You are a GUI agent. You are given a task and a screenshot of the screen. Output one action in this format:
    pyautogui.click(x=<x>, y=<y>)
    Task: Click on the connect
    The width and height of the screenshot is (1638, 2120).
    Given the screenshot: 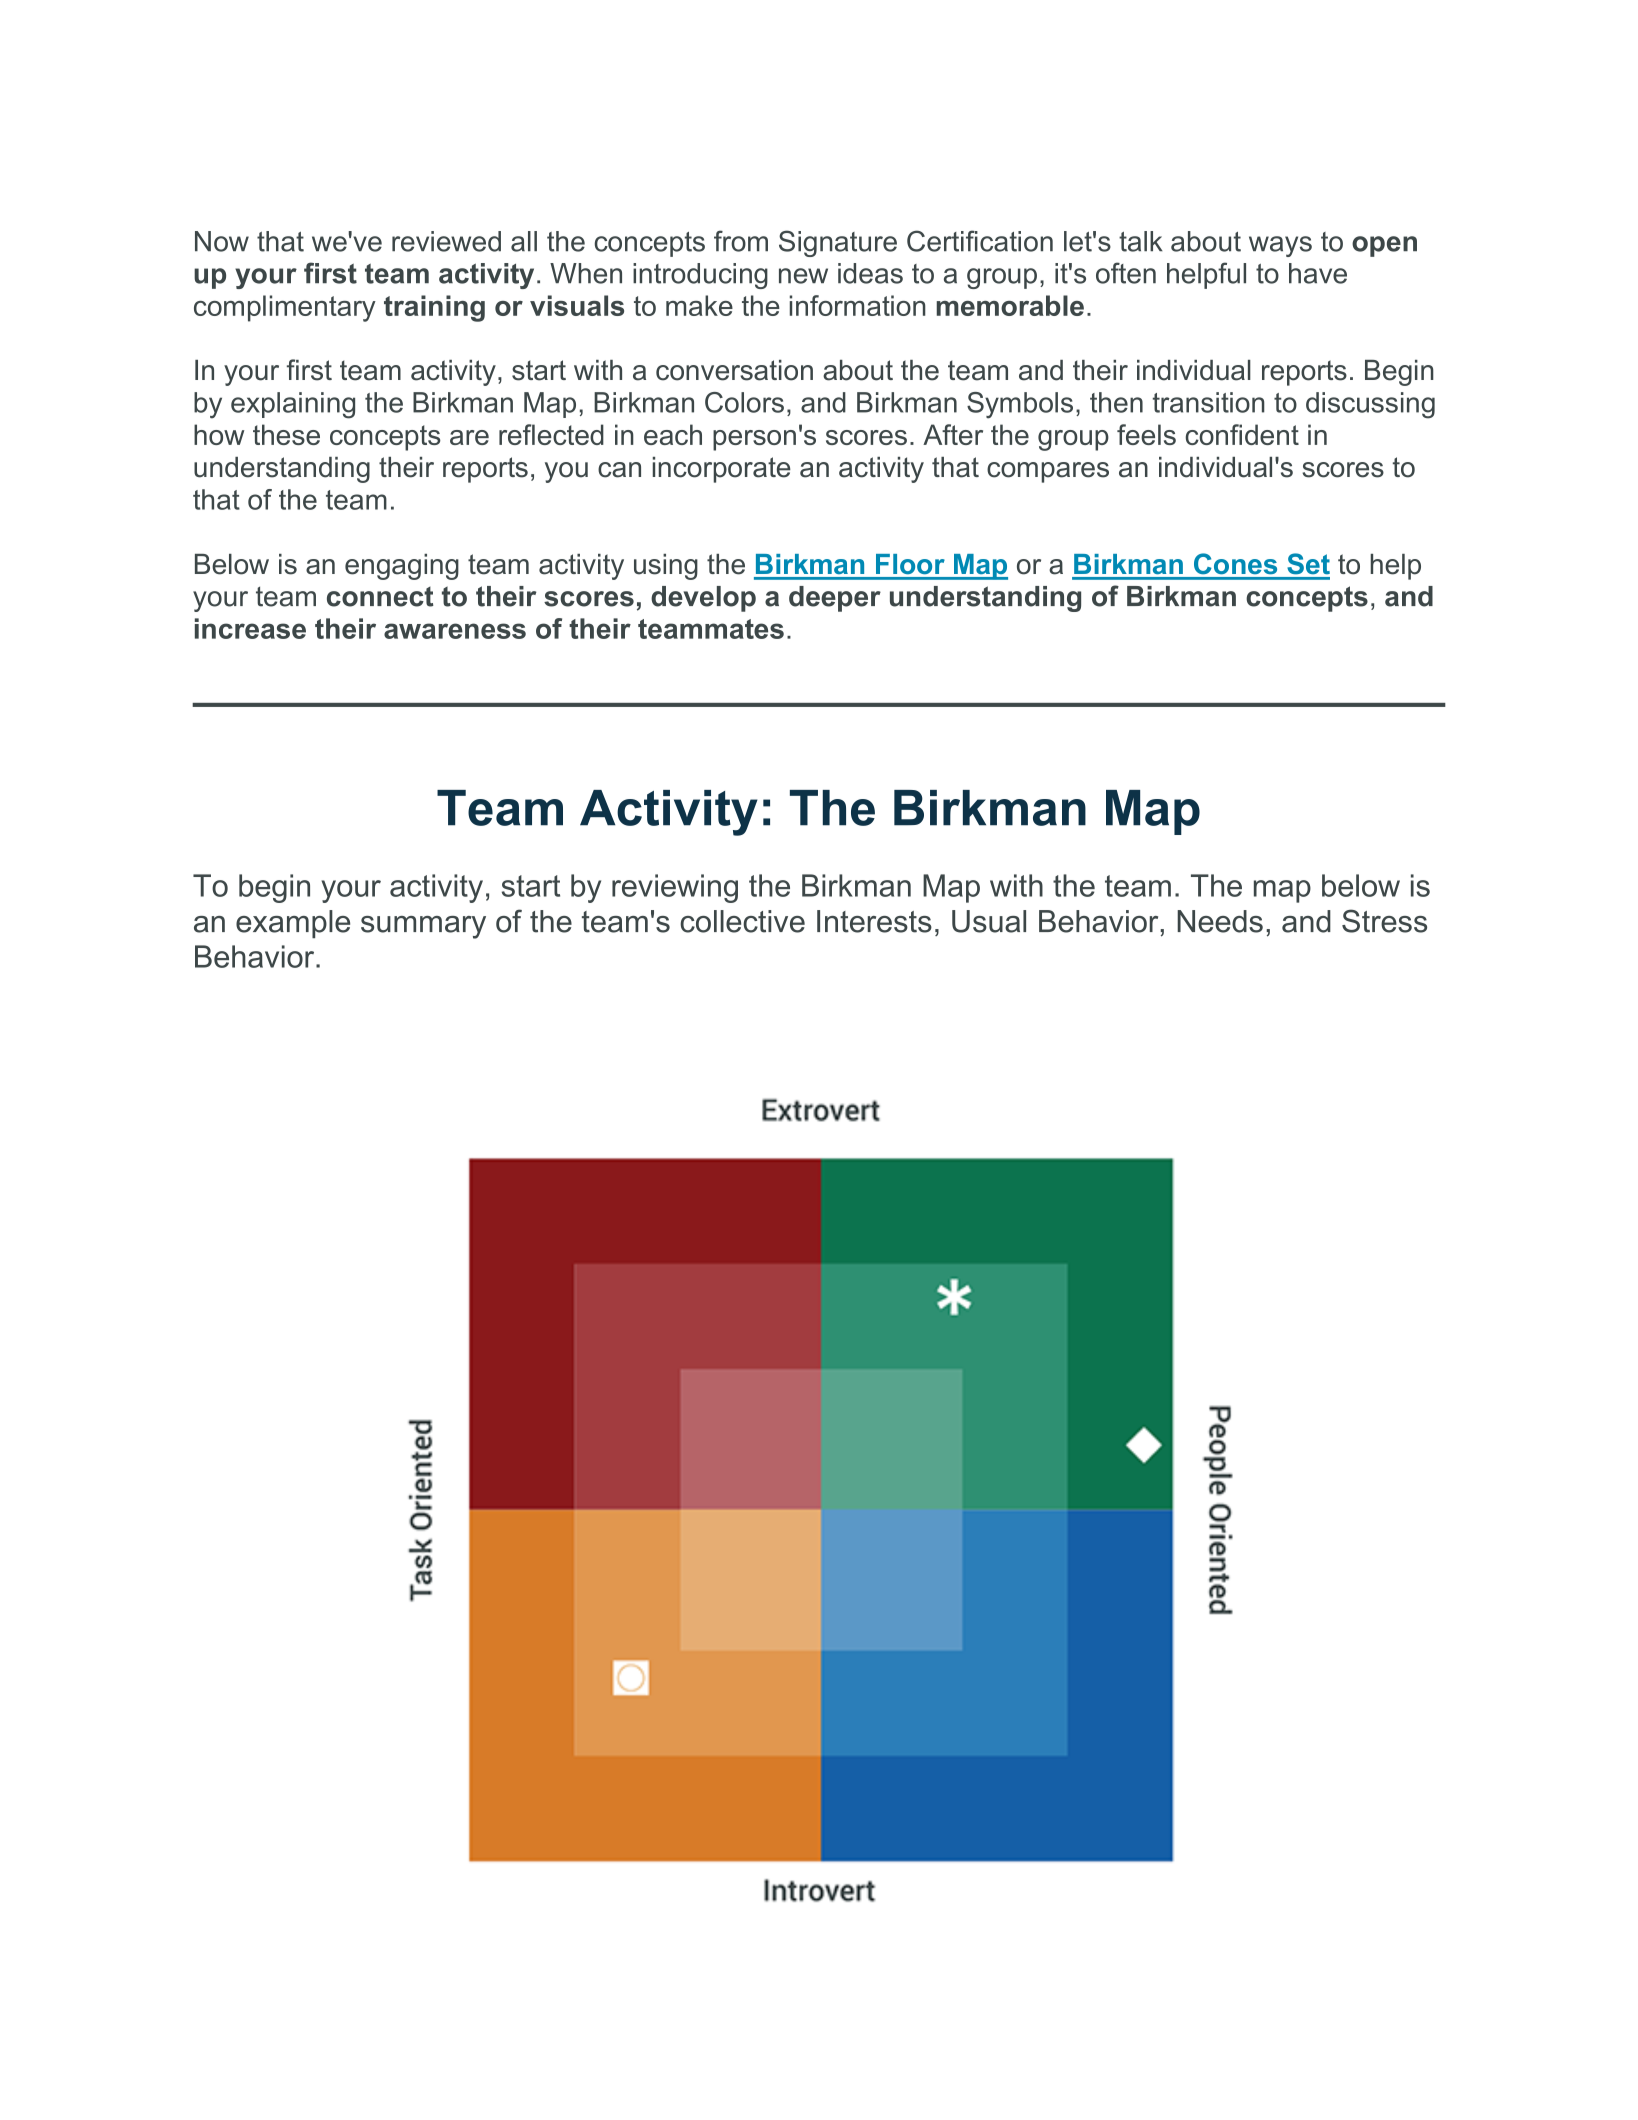 What is the action you would take?
    pyautogui.click(x=380, y=597)
